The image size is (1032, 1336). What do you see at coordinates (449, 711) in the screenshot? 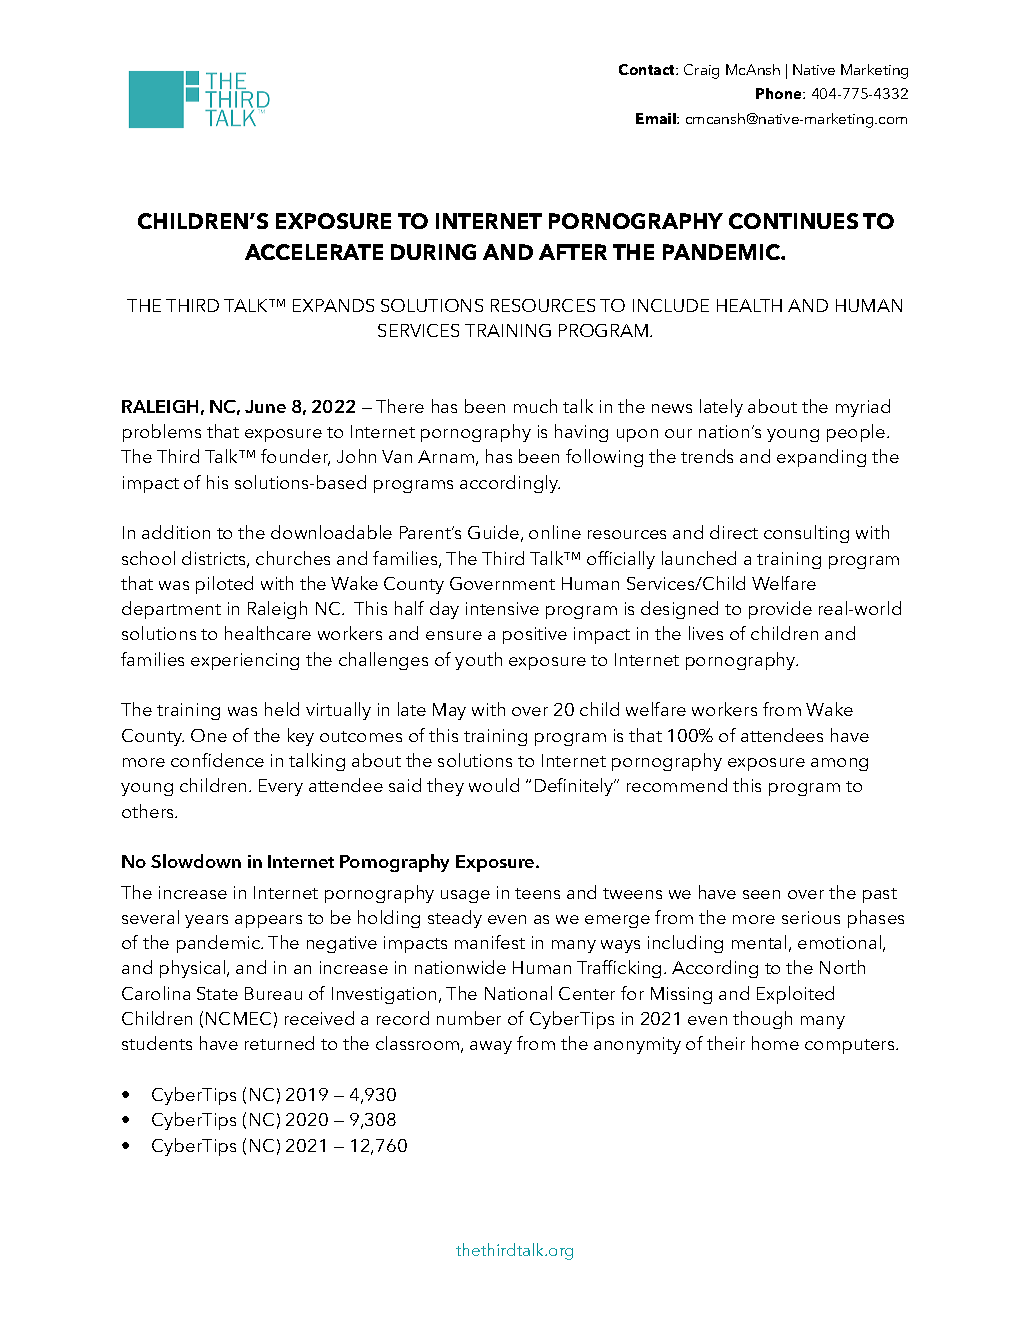
I see `May` at bounding box center [449, 711].
